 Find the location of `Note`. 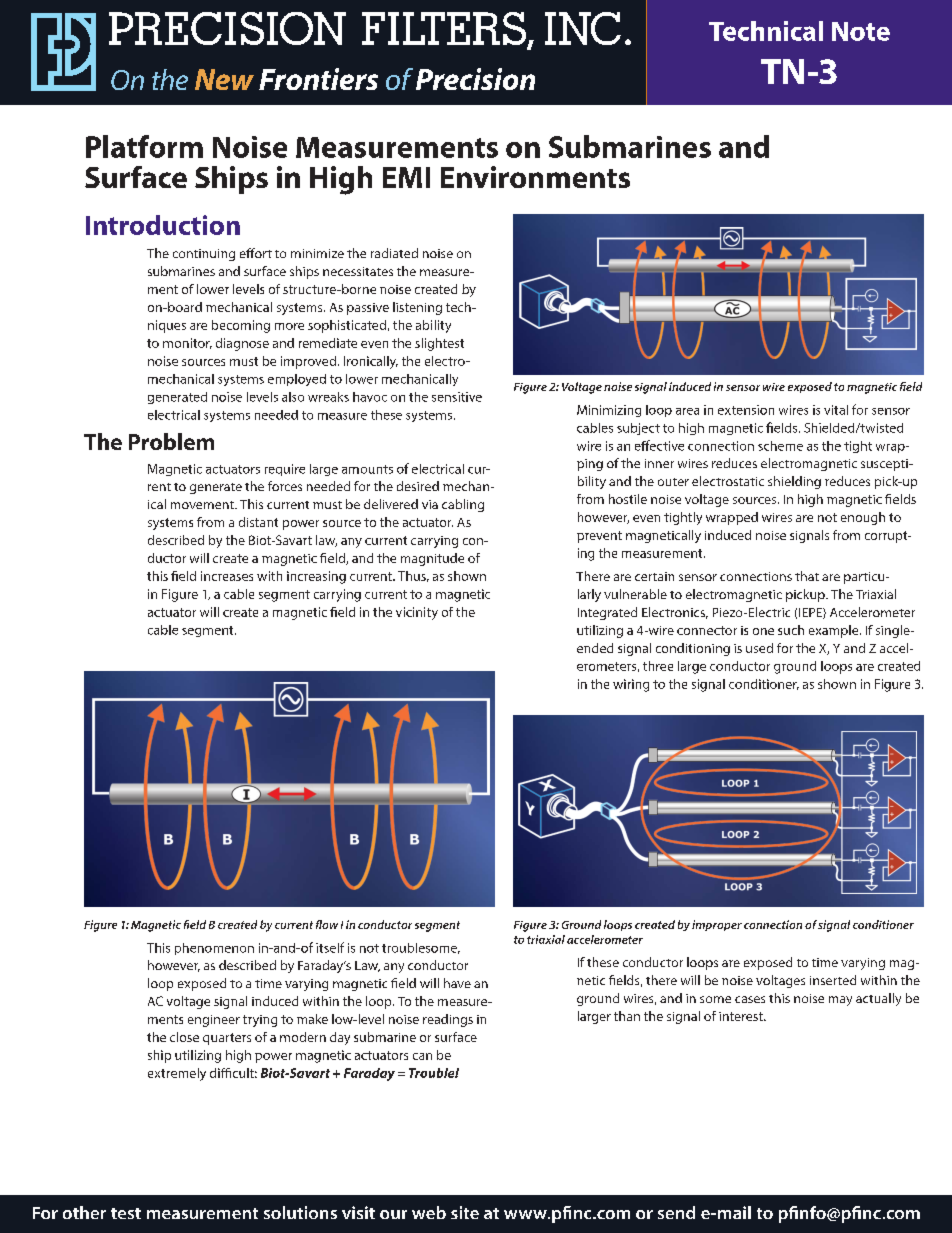

Note is located at coordinates (861, 31).
